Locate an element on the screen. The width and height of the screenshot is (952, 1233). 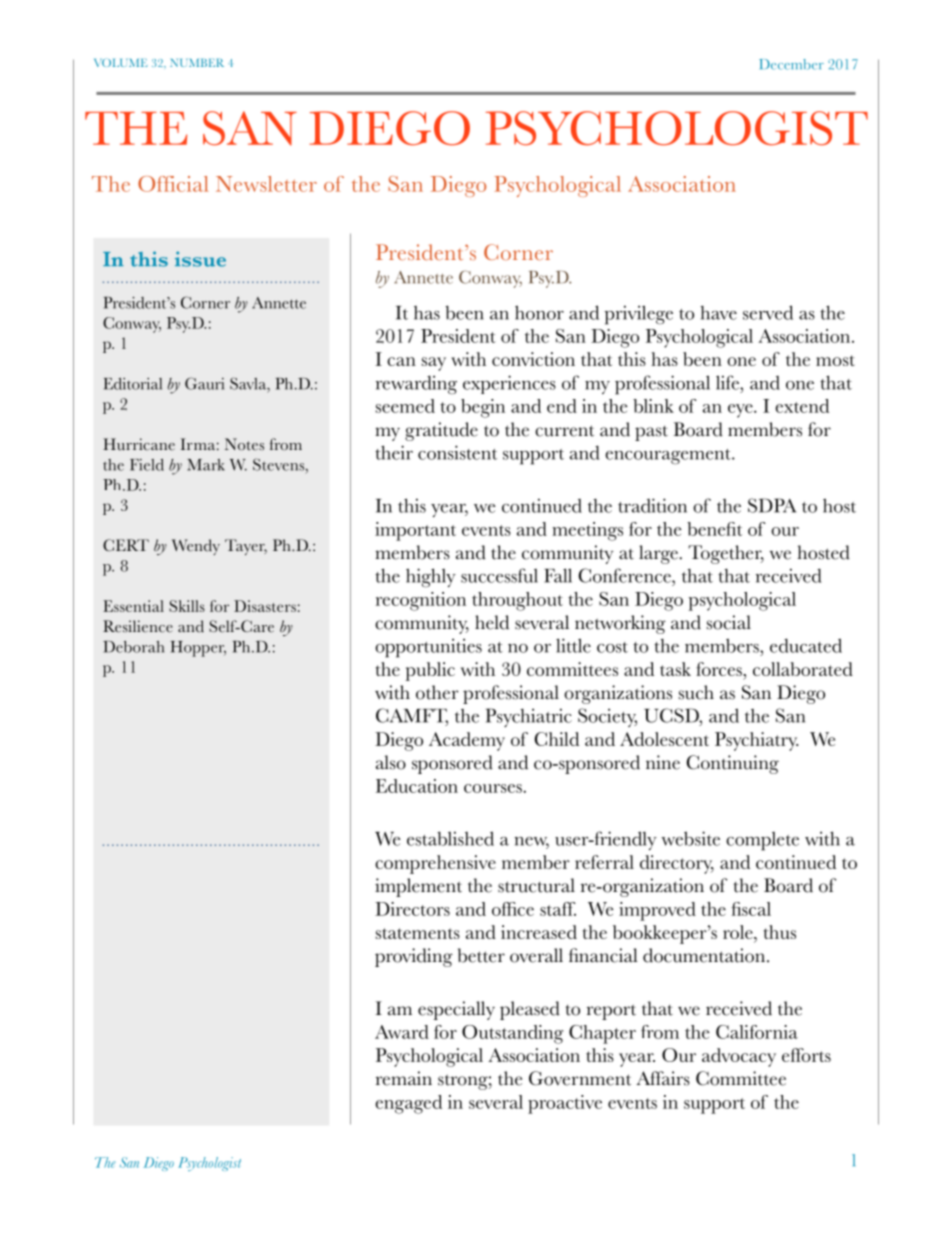
Newsletter is located at coordinates (266, 184).
